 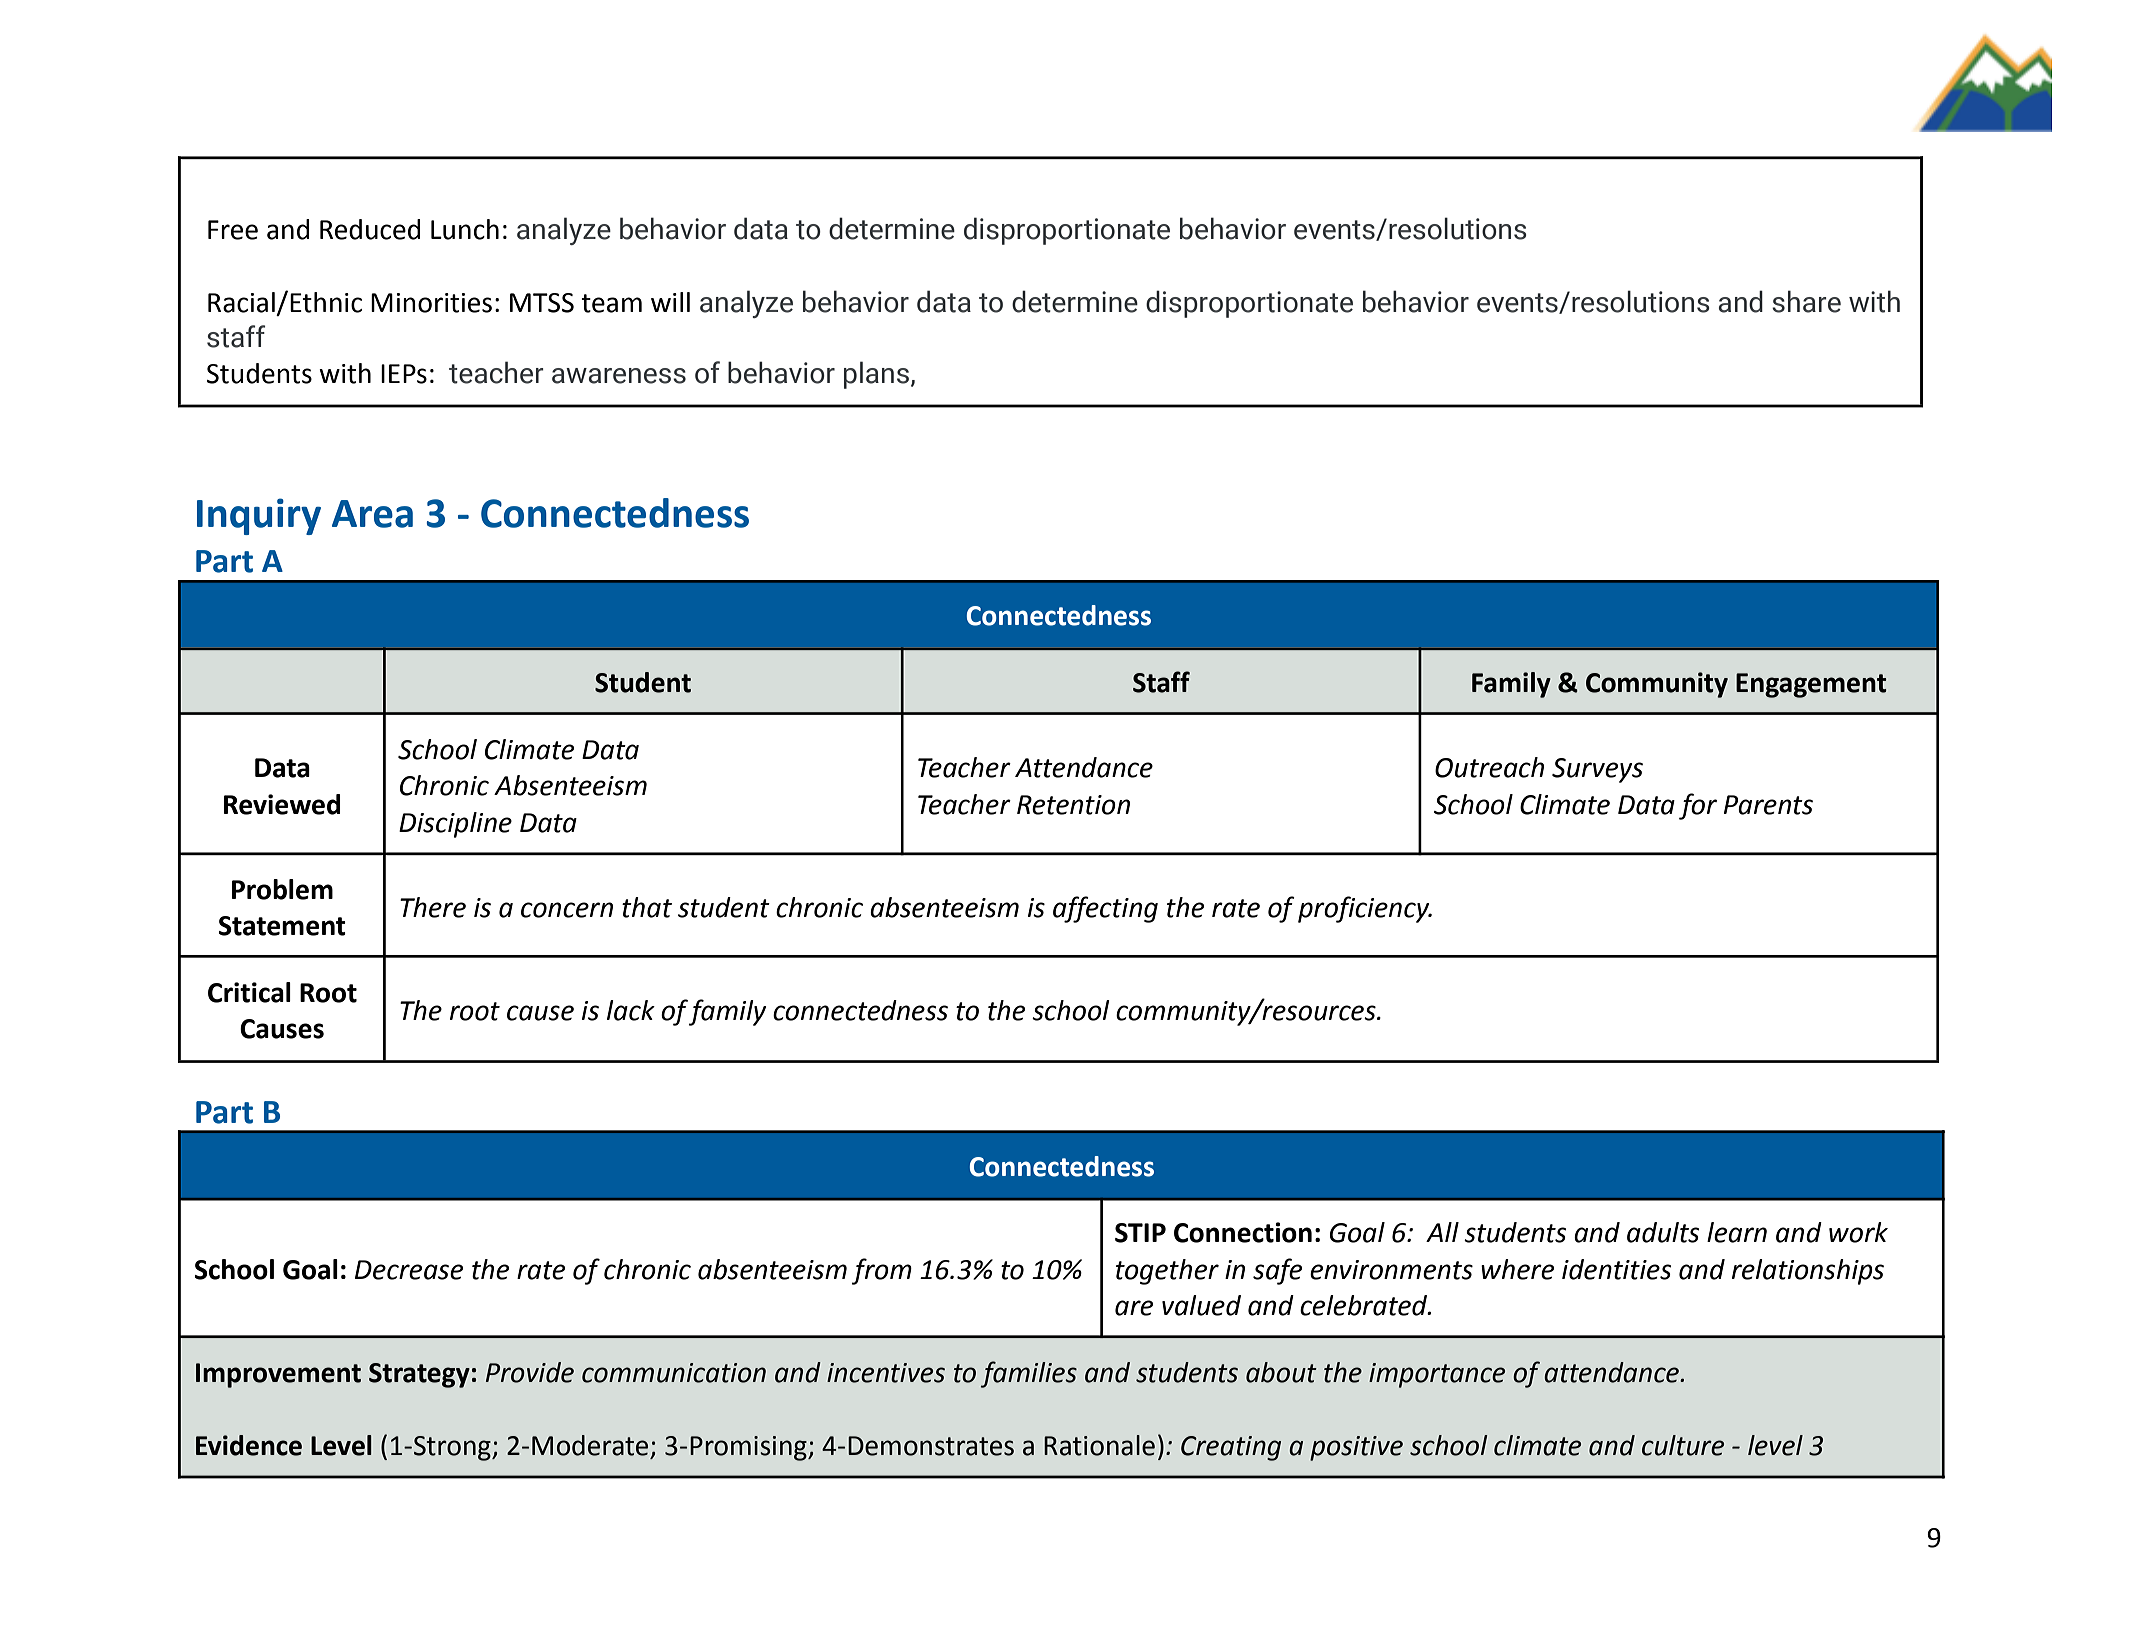 I want to click on Minorities, so click(x=431, y=303).
